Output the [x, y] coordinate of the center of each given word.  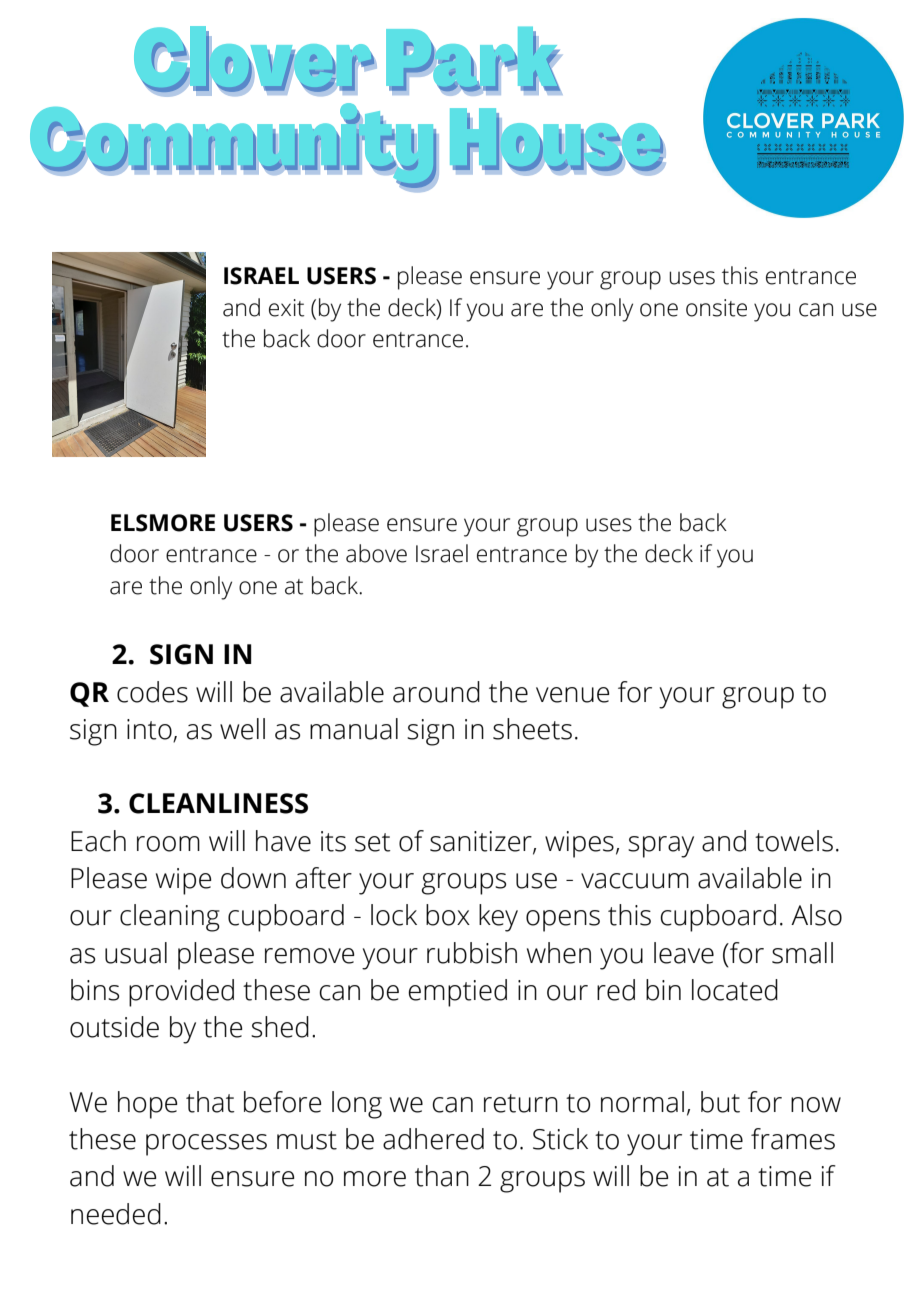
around [436, 692]
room [168, 844]
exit [286, 308]
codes [152, 692]
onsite [716, 308]
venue [573, 695]
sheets [532, 729]
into [150, 730]
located [735, 990]
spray [661, 847]
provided [181, 993]
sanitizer [482, 842]
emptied [457, 993]
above [376, 553]
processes [206, 1145]
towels [794, 841]
